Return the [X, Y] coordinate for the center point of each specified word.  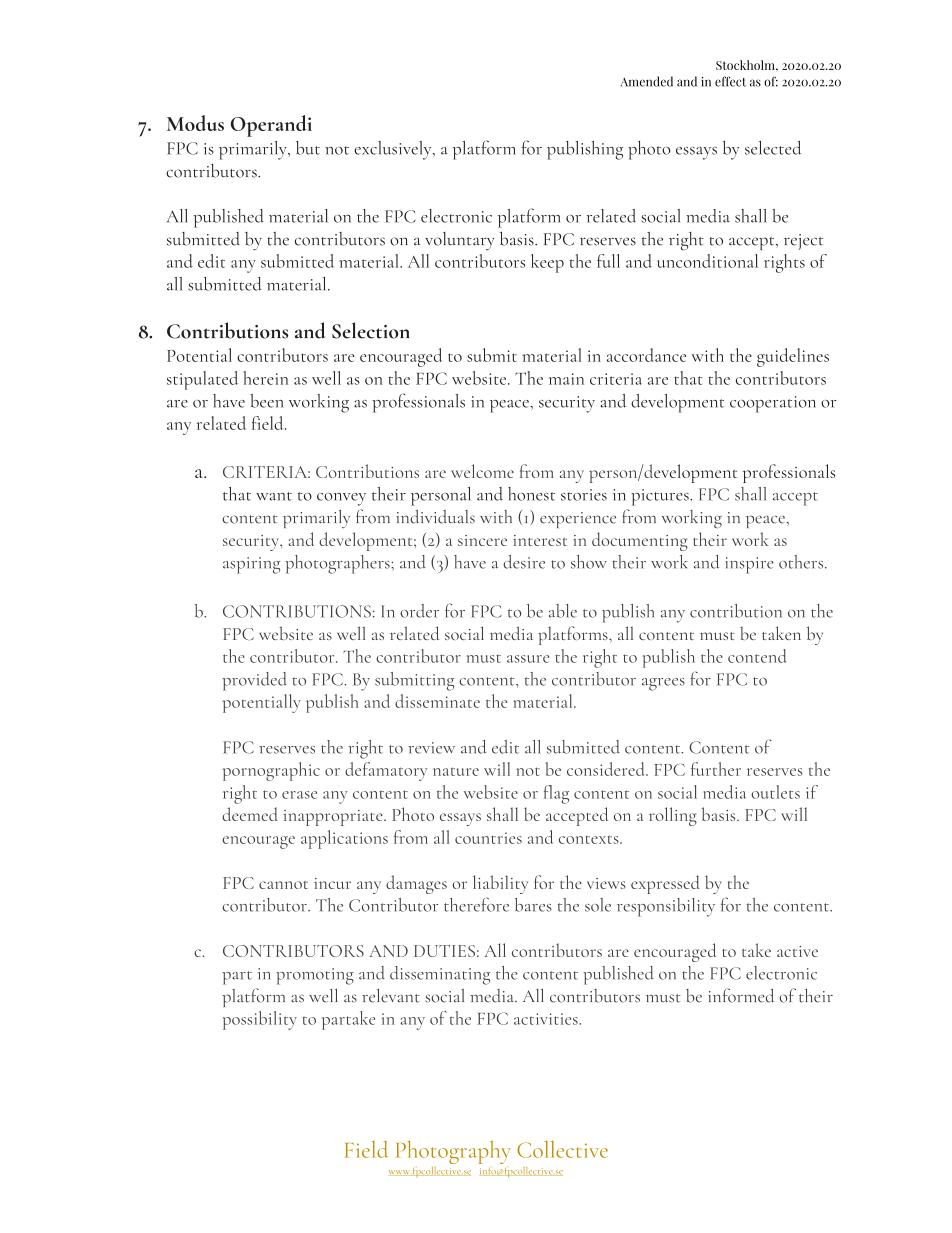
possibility [260, 1020]
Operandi [271, 126]
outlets [775, 792]
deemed [250, 814]
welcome [482, 471]
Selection [371, 330]
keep [547, 263]
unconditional [707, 261]
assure [528, 659]
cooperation [773, 404]
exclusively [394, 150]
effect [730, 81]
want [274, 496]
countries [488, 838]
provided [254, 681]
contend [757, 656]
